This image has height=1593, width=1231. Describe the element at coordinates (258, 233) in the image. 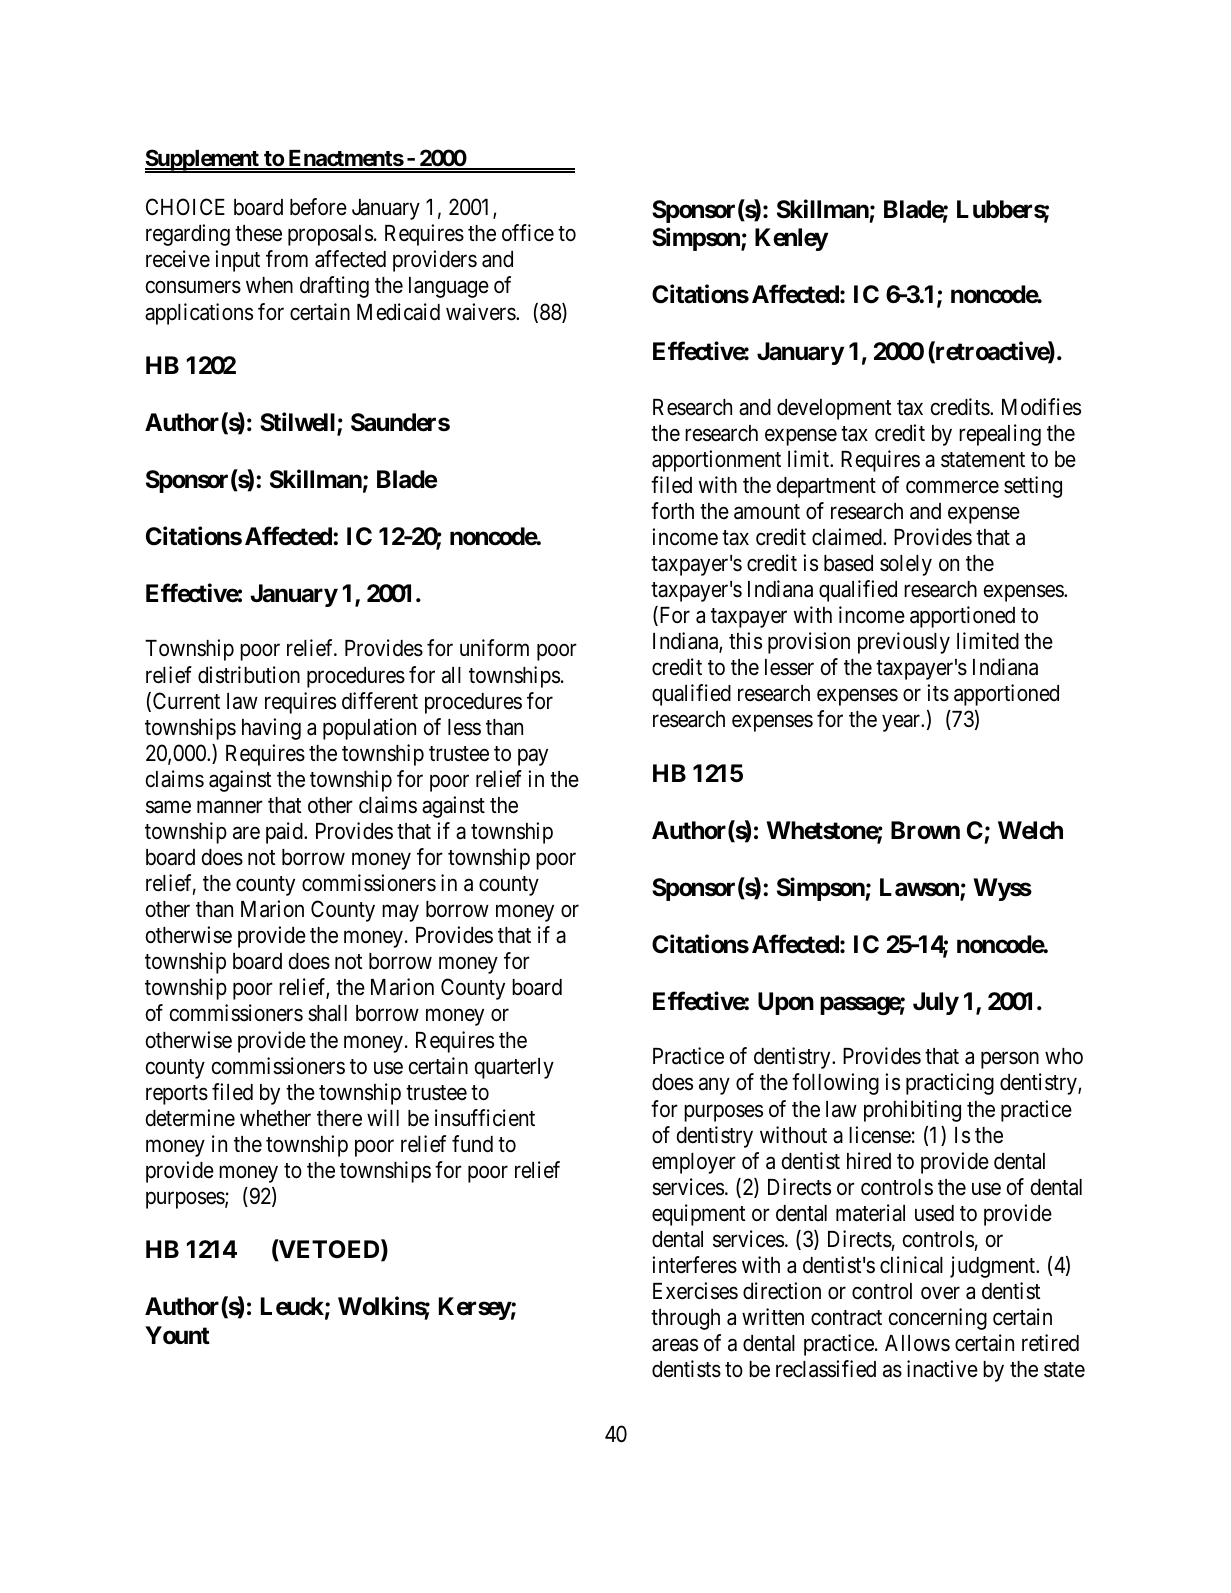

I see `these` at that location.
